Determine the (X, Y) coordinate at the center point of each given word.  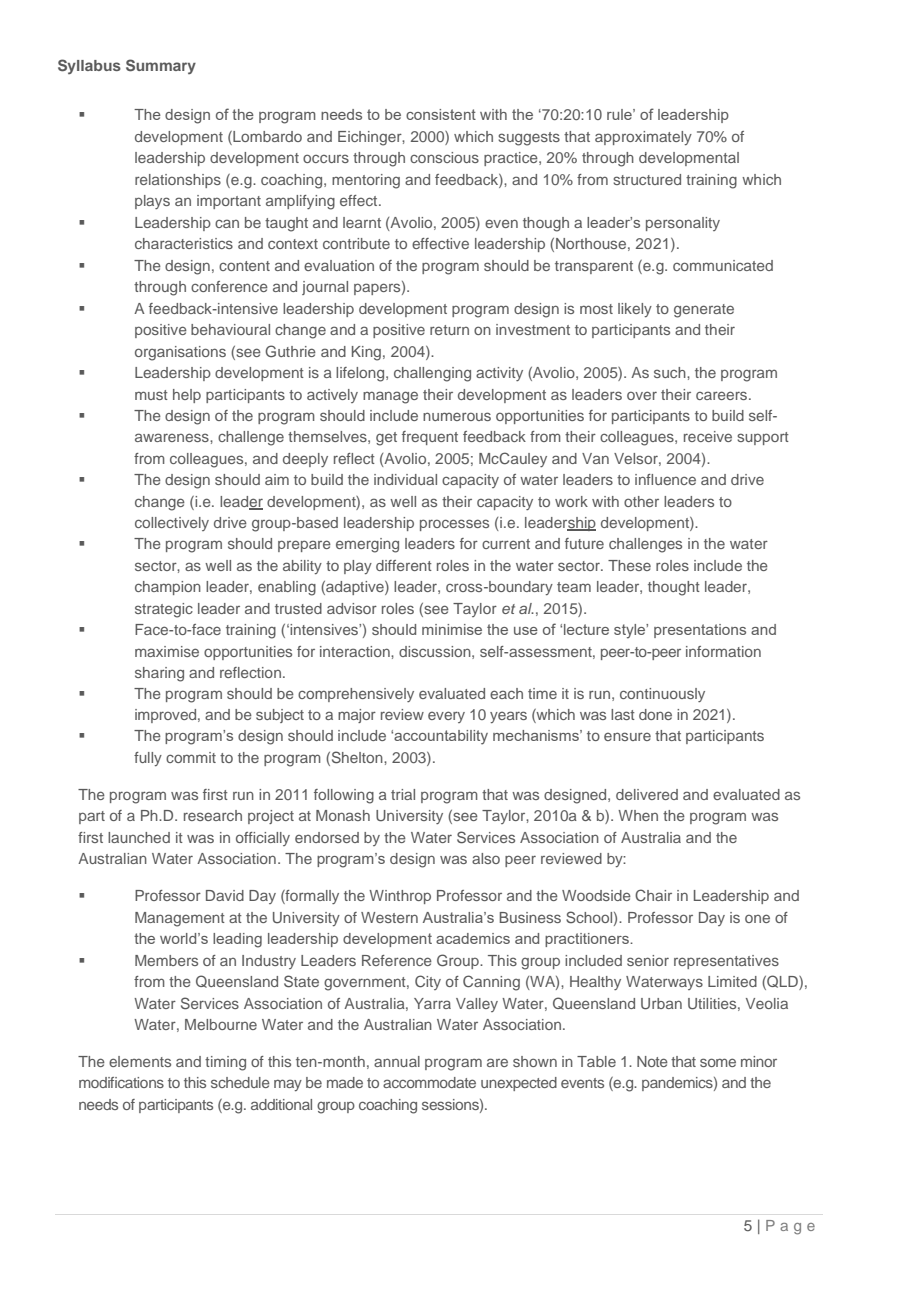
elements (140, 1061)
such (671, 372)
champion (168, 588)
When (638, 815)
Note (652, 1061)
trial (403, 794)
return (449, 330)
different (404, 565)
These (629, 565)
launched (139, 837)
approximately (643, 138)
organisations (180, 353)
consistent (441, 114)
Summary (161, 66)
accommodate (429, 1082)
